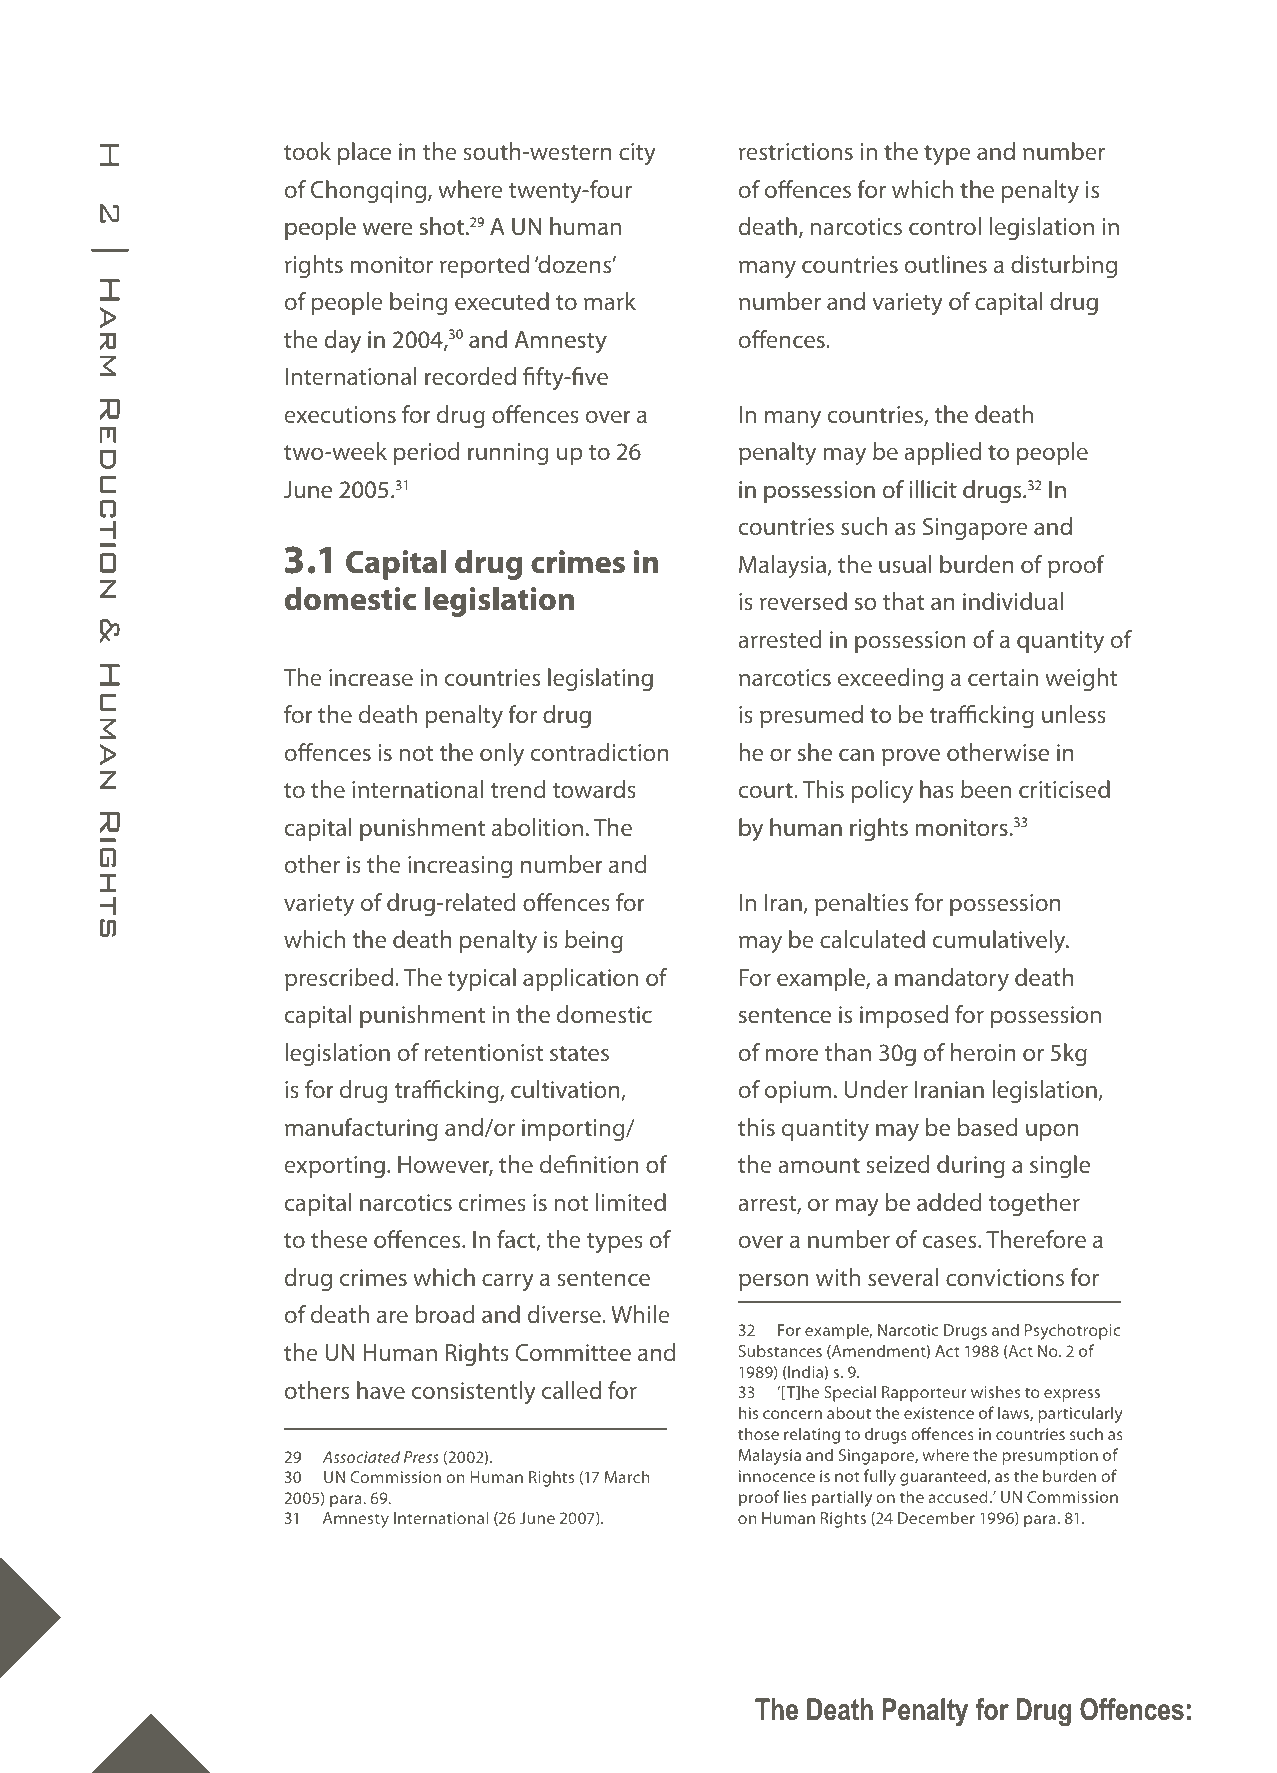 The image size is (1277, 1773). What do you see at coordinates (767, 790) in the screenshot?
I see `court` at bounding box center [767, 790].
